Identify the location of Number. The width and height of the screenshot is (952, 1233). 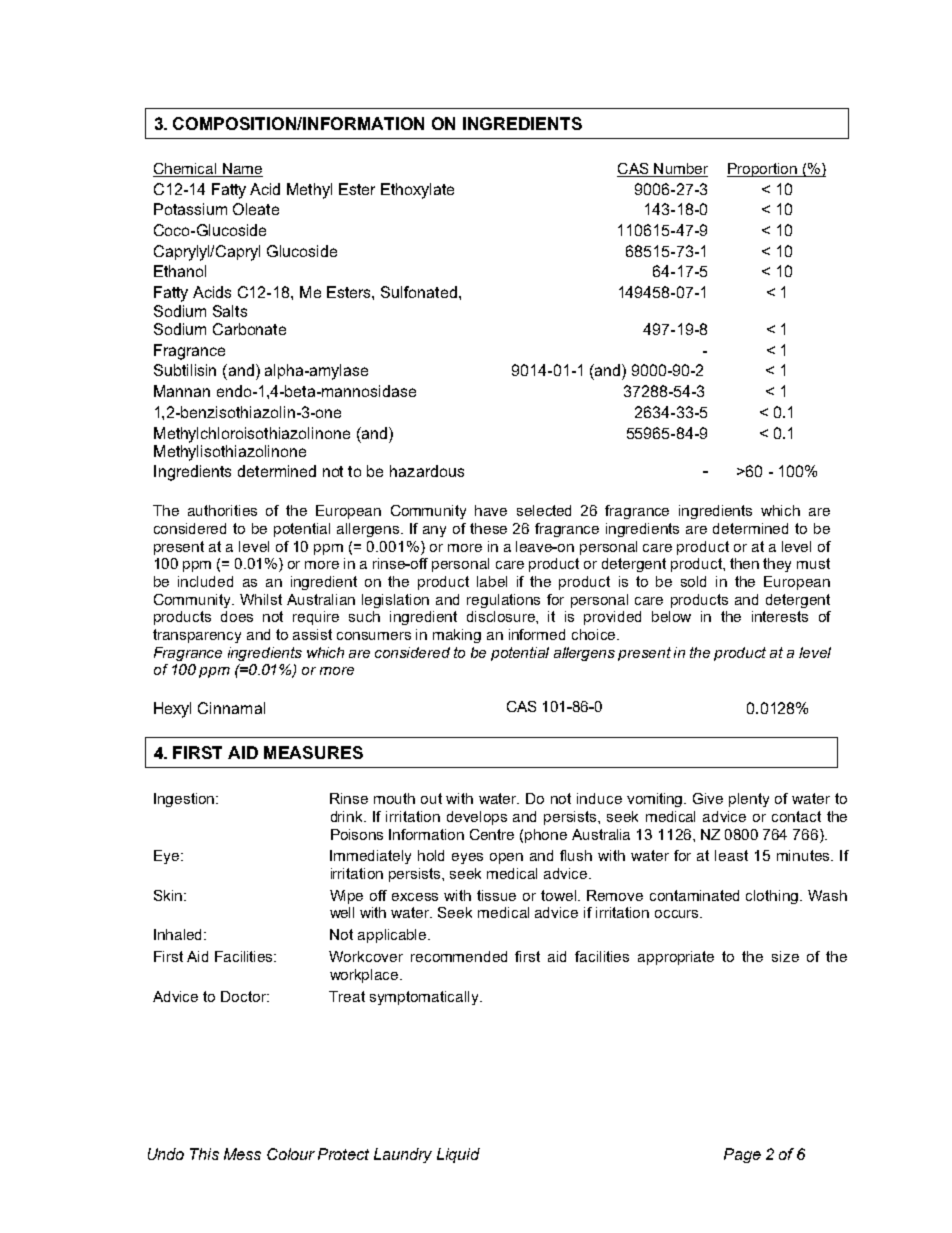
(680, 170).
